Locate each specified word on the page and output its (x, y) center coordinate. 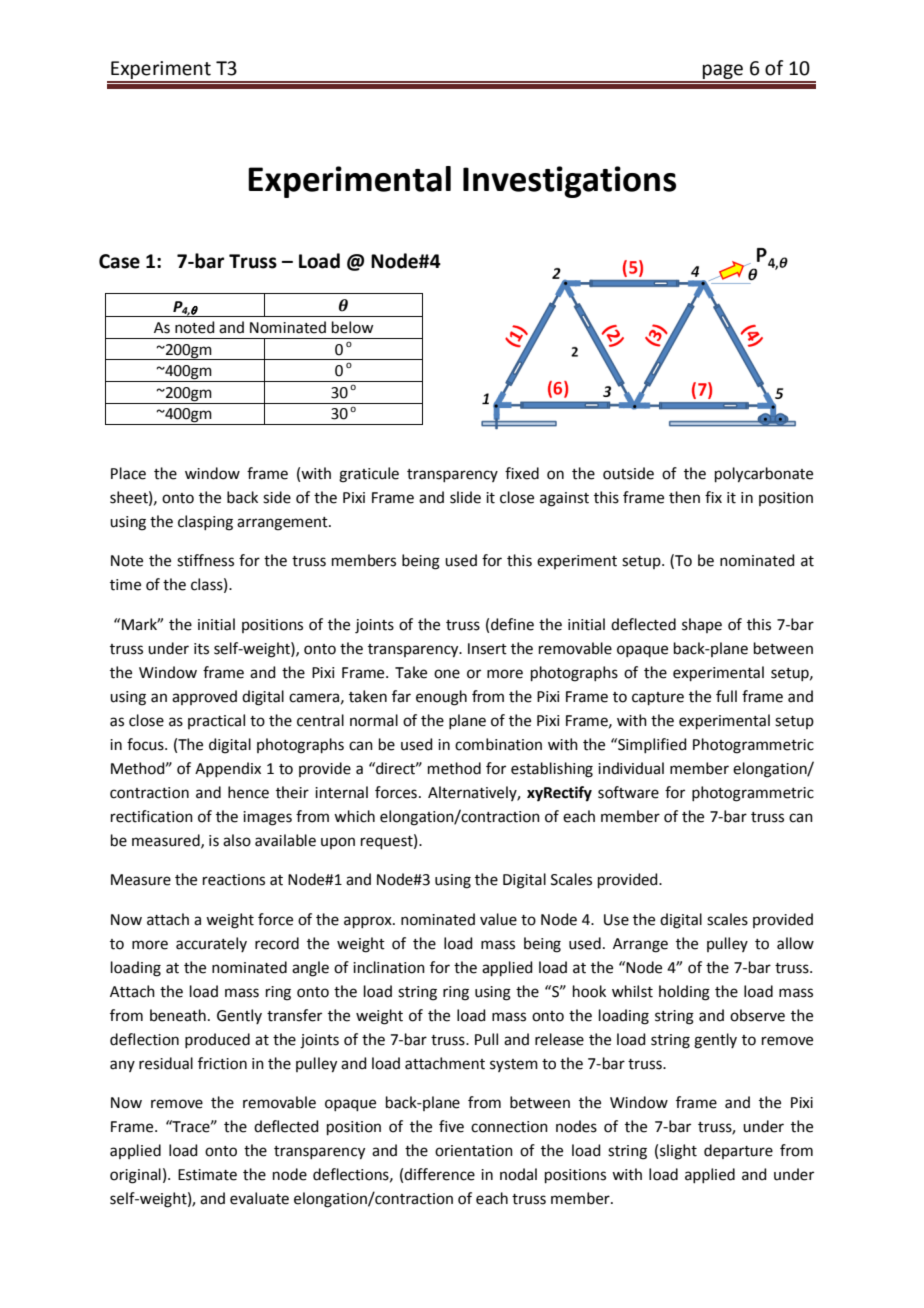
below (352, 327)
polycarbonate (764, 475)
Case (119, 261)
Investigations (569, 182)
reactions (234, 880)
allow (795, 943)
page (723, 73)
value (498, 919)
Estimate (207, 1175)
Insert (487, 649)
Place (128, 473)
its (201, 649)
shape (702, 625)
